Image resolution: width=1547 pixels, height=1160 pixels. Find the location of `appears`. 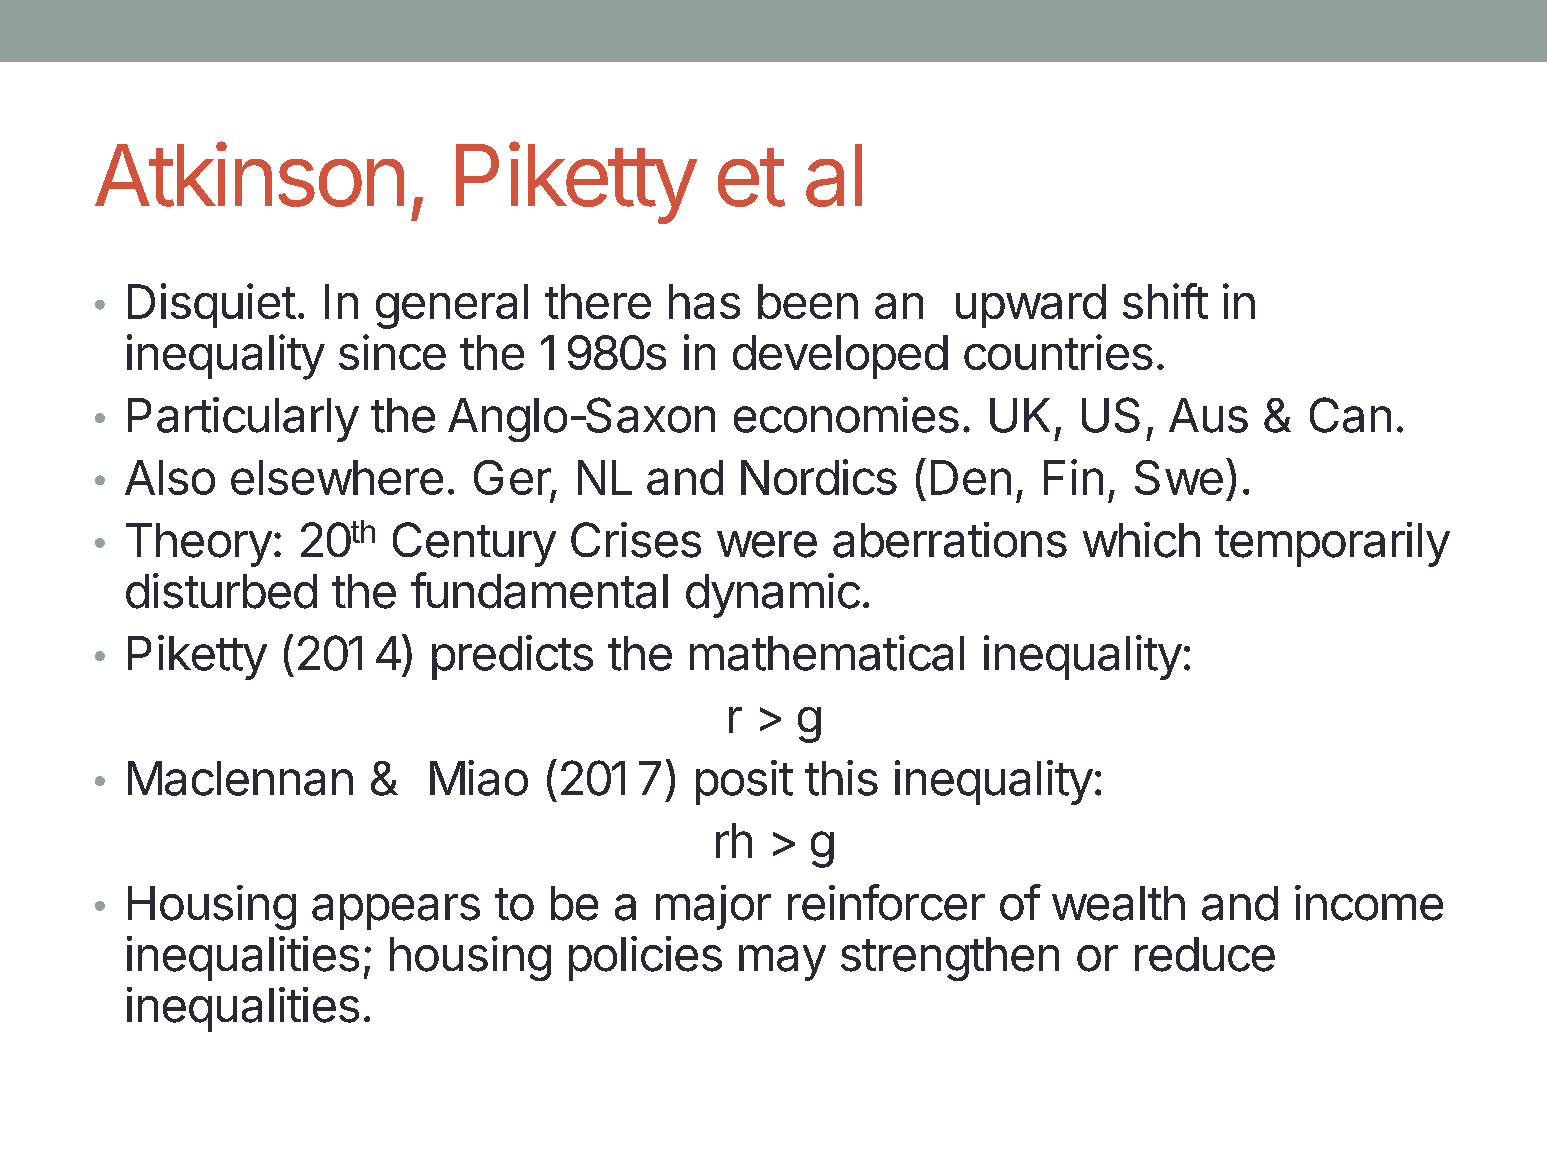

appears is located at coordinates (396, 912).
